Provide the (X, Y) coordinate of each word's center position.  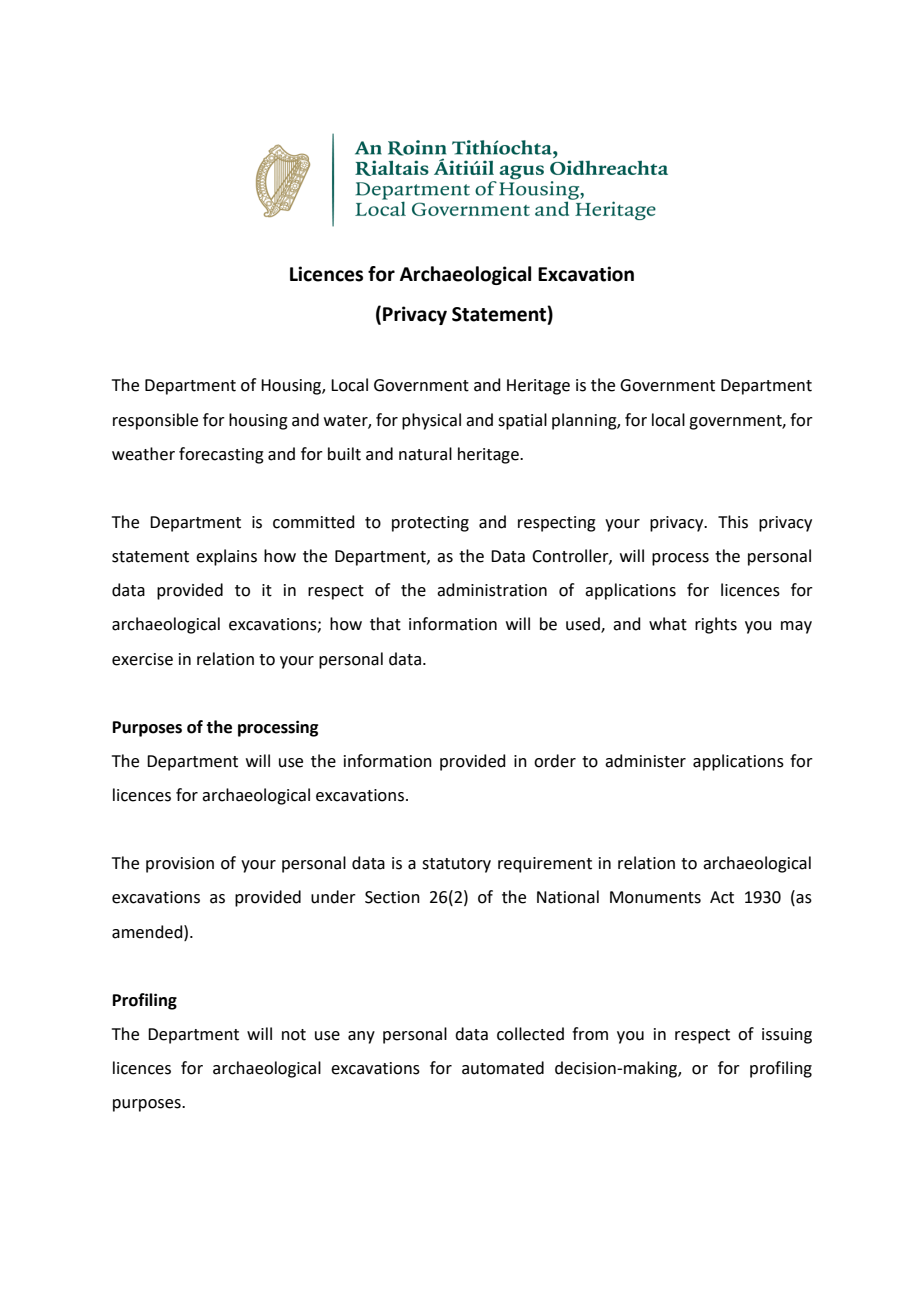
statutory (456, 865)
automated (503, 1068)
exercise (142, 659)
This (733, 522)
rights (716, 625)
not (294, 1035)
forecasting (221, 455)
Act (722, 897)
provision (180, 865)
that (385, 624)
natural (425, 454)
